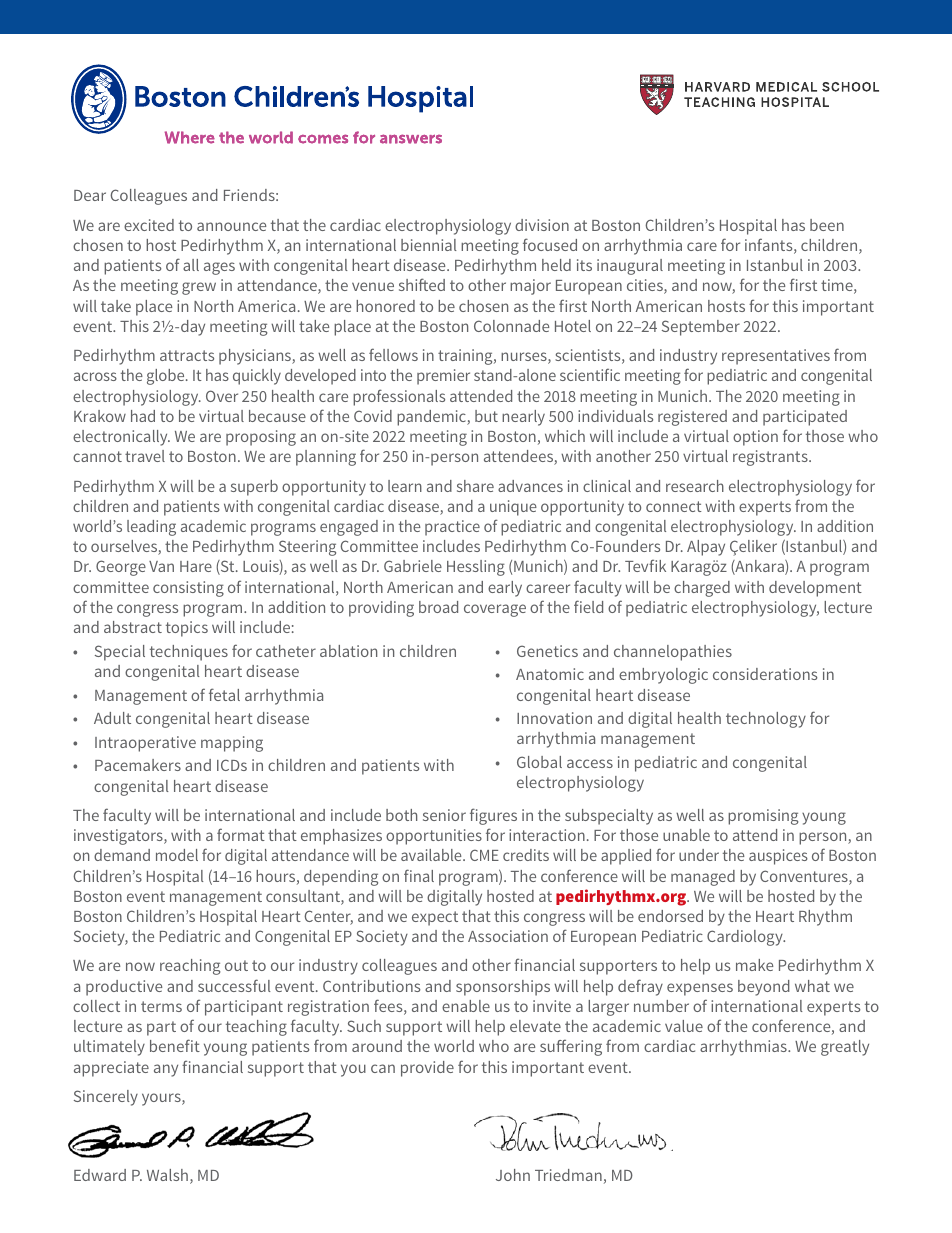 Image resolution: width=952 pixels, height=1233 pixels. What do you see at coordinates (145, 456) in the document?
I see `travel` at bounding box center [145, 456].
